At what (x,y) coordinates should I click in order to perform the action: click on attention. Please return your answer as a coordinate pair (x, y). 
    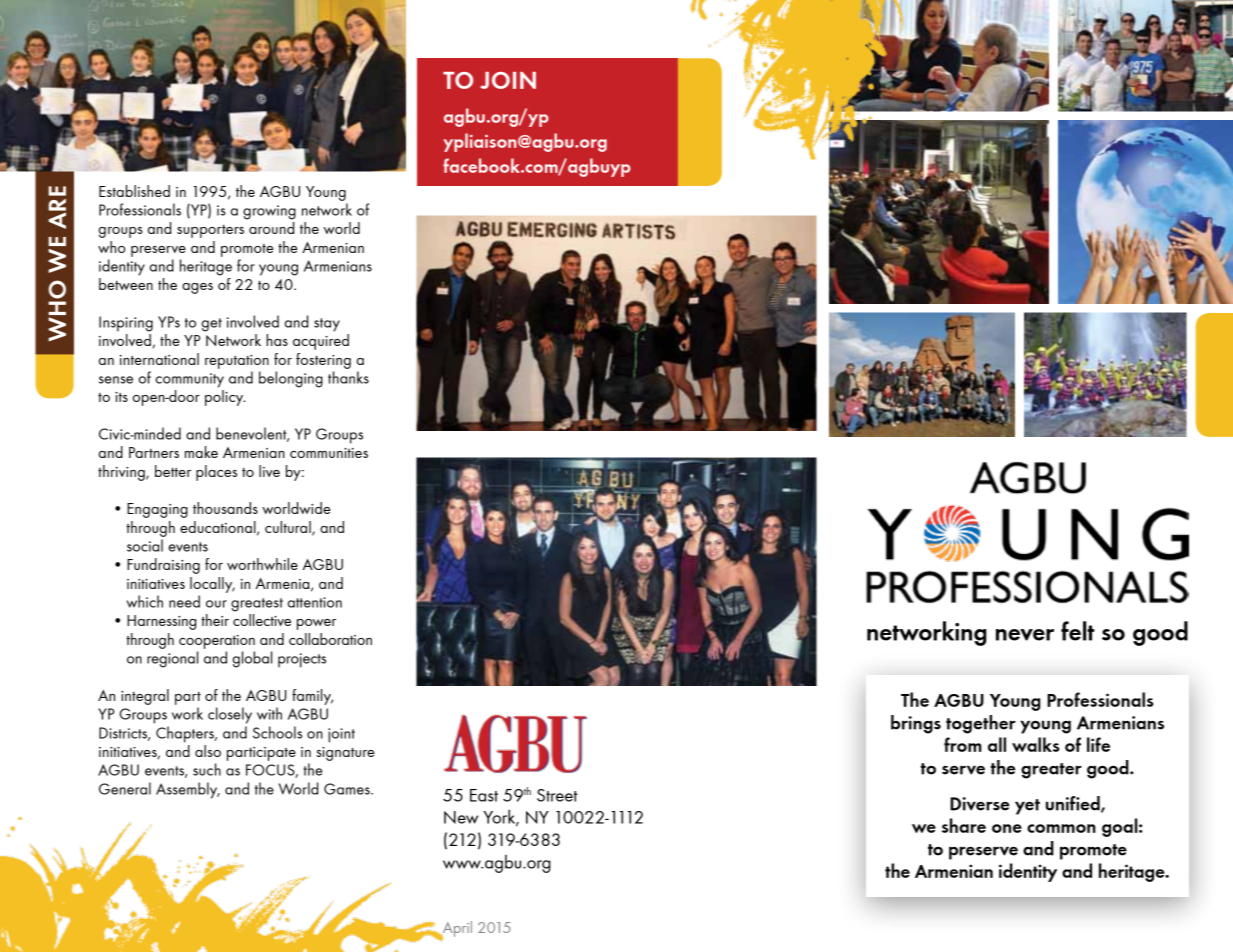
    Looking at the image, I should click on (315, 602).
